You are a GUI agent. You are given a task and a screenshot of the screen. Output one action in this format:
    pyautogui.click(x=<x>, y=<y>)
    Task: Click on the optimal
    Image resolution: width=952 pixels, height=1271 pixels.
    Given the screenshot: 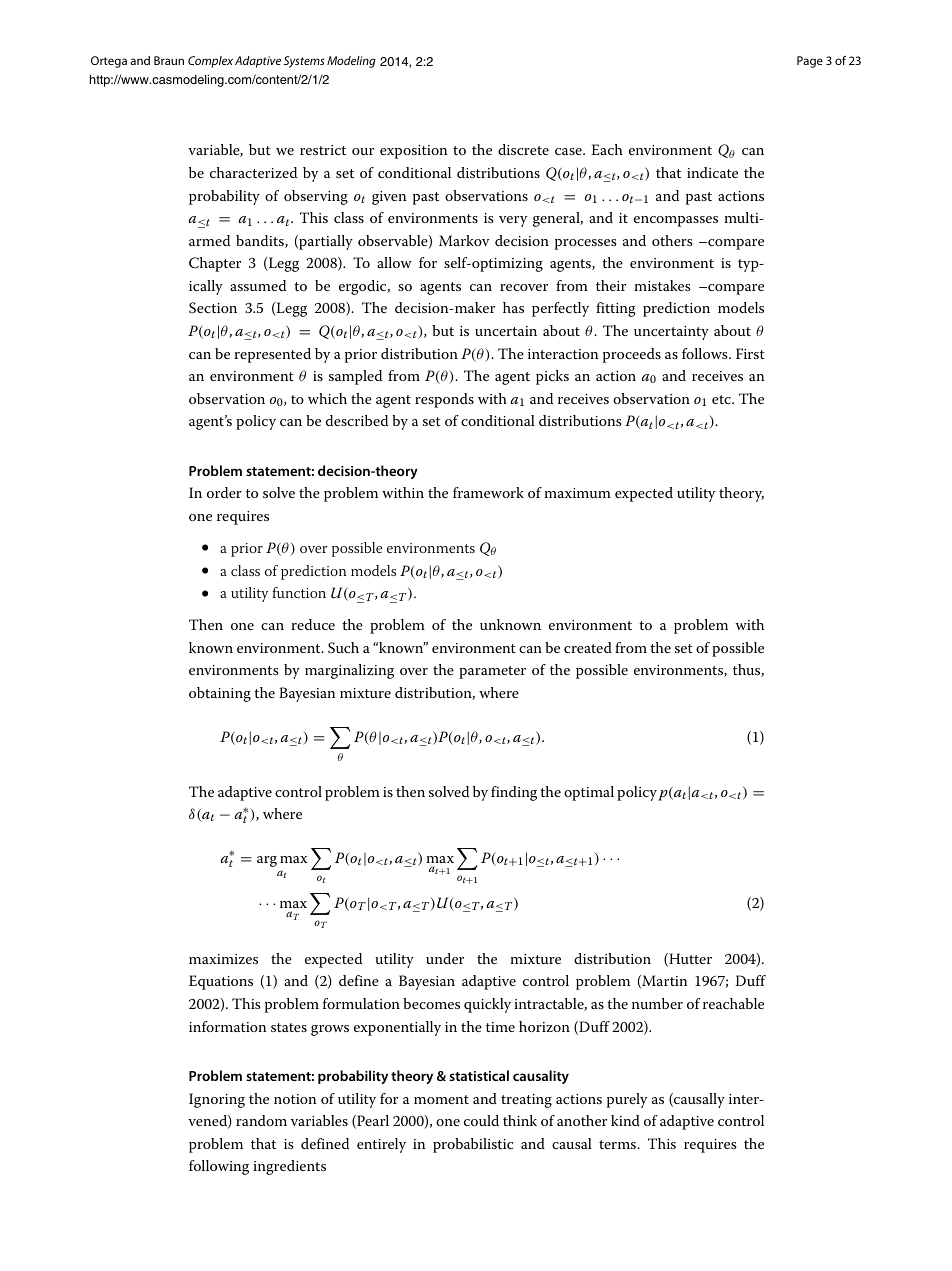 What is the action you would take?
    pyautogui.click(x=589, y=793)
